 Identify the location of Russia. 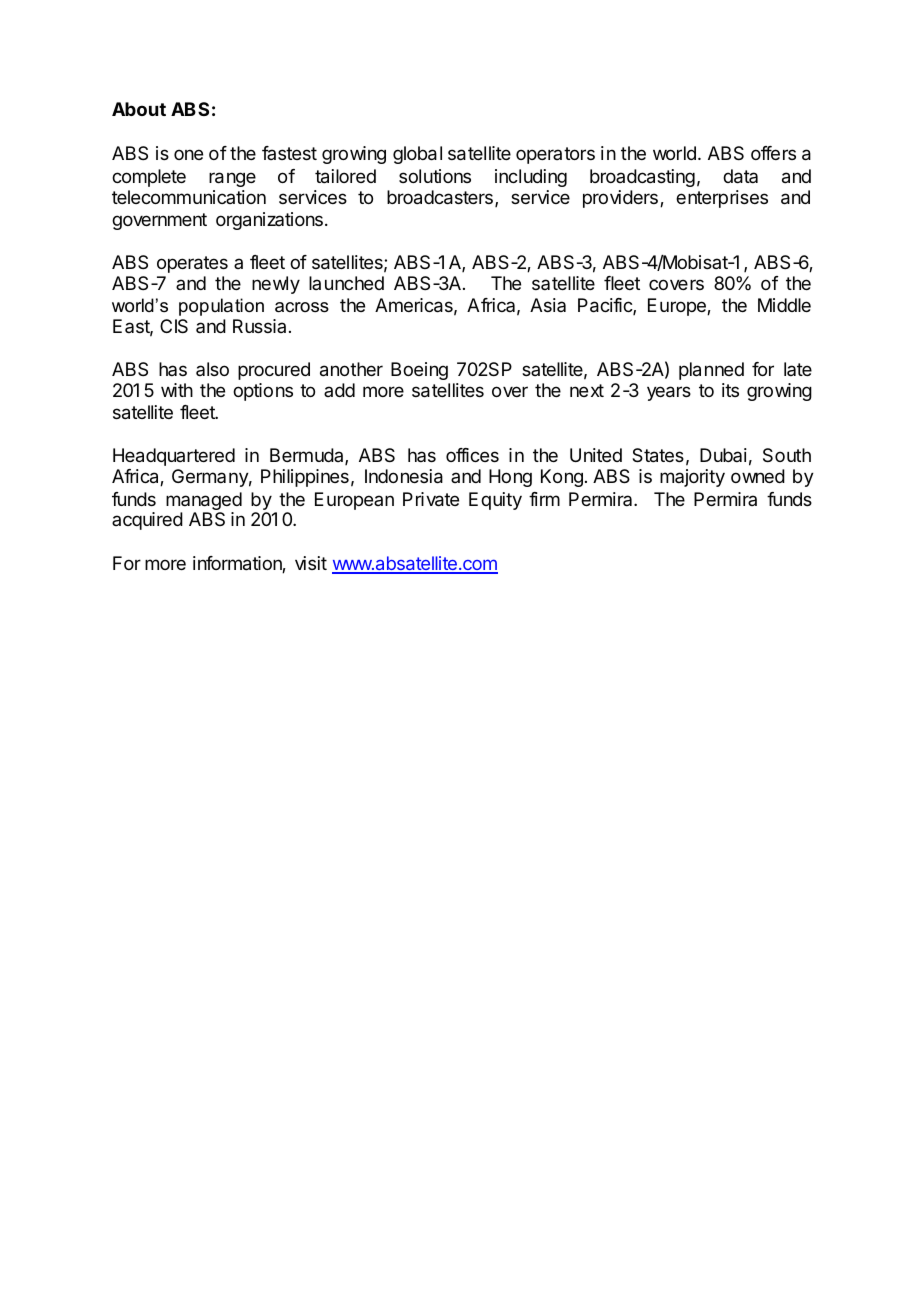
(259, 326).
